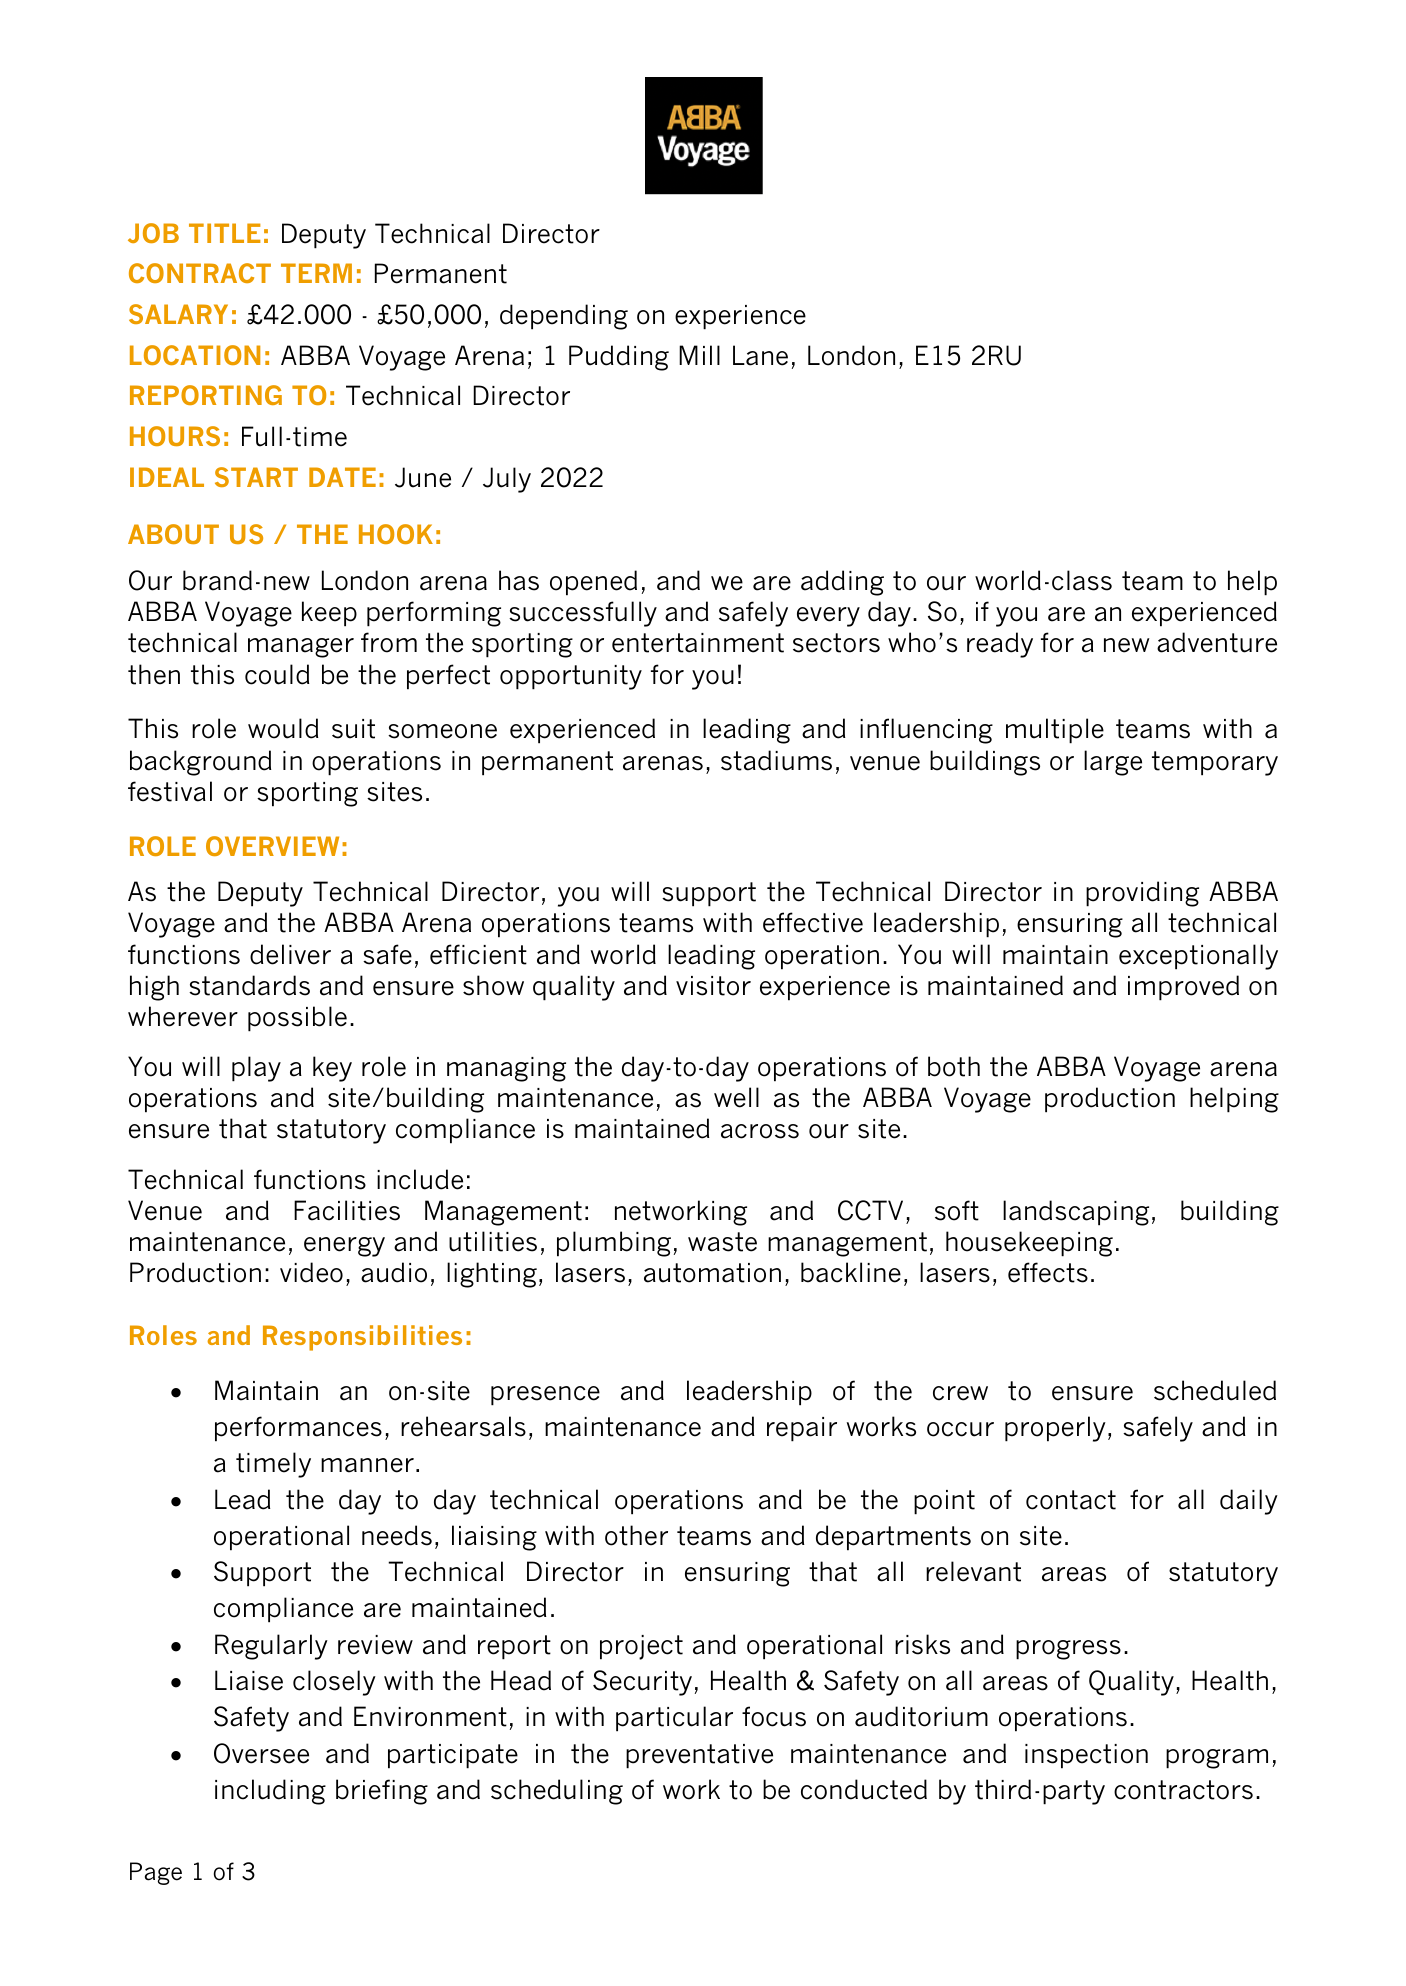 This screenshot has height=1986, width=1406. What do you see at coordinates (760, 355) in the screenshot?
I see `Lane` at bounding box center [760, 355].
